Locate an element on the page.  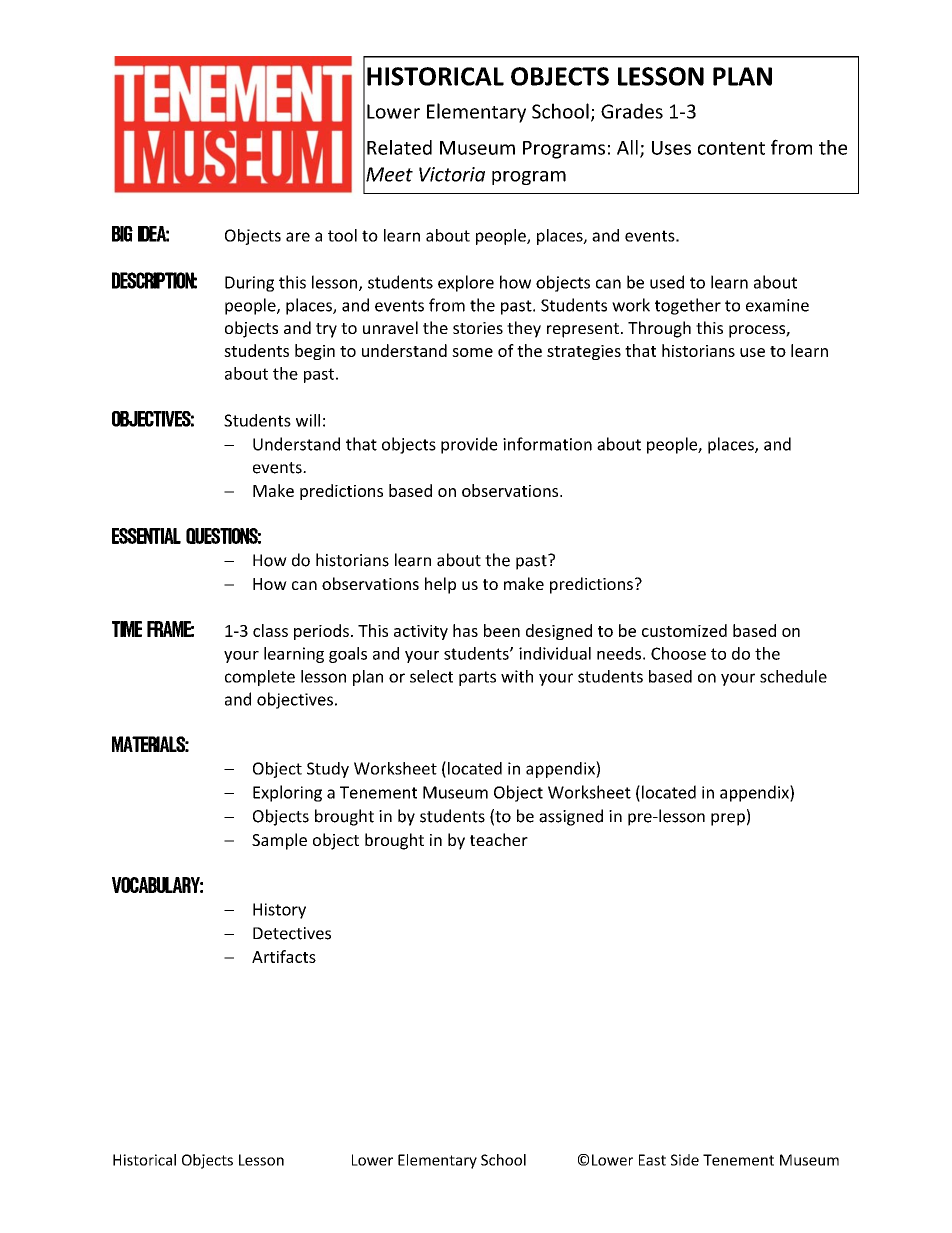
some is located at coordinates (472, 352).
